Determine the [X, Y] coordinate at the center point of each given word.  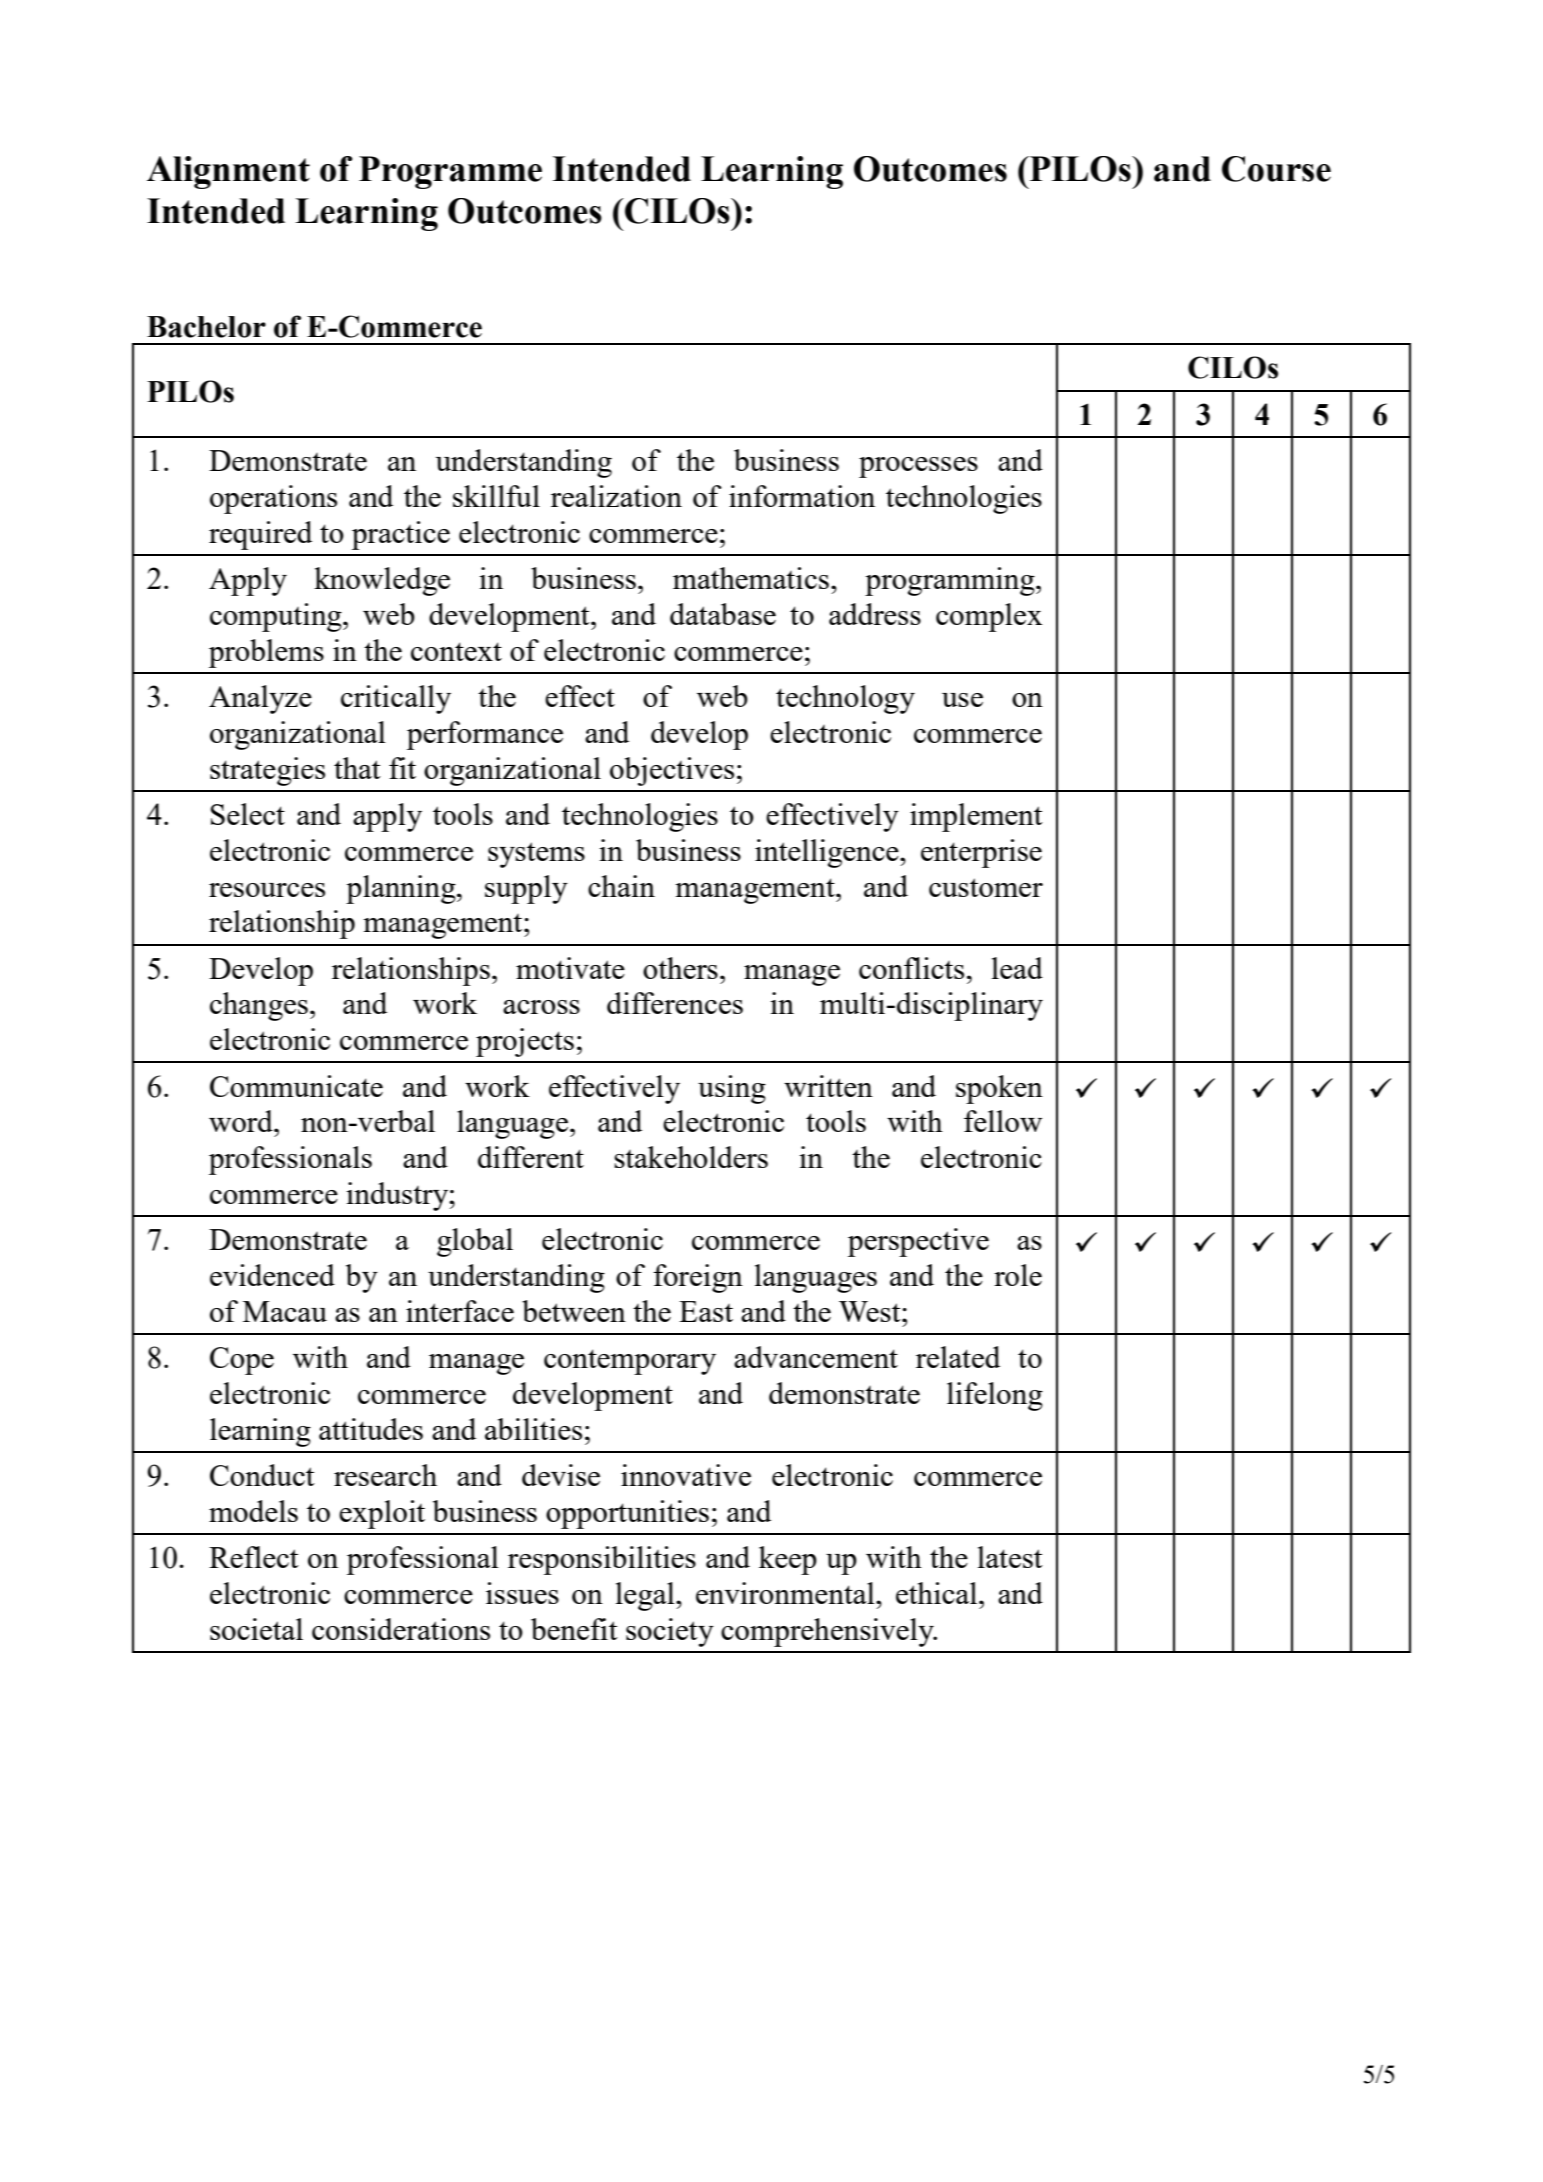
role [1018, 1275]
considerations [401, 1629]
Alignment [228, 172]
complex [989, 617]
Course [1276, 169]
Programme [450, 172]
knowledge [382, 581]
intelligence [828, 853]
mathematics [751, 578]
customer [986, 887]
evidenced [272, 1275]
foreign [698, 1278]
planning [402, 889]
